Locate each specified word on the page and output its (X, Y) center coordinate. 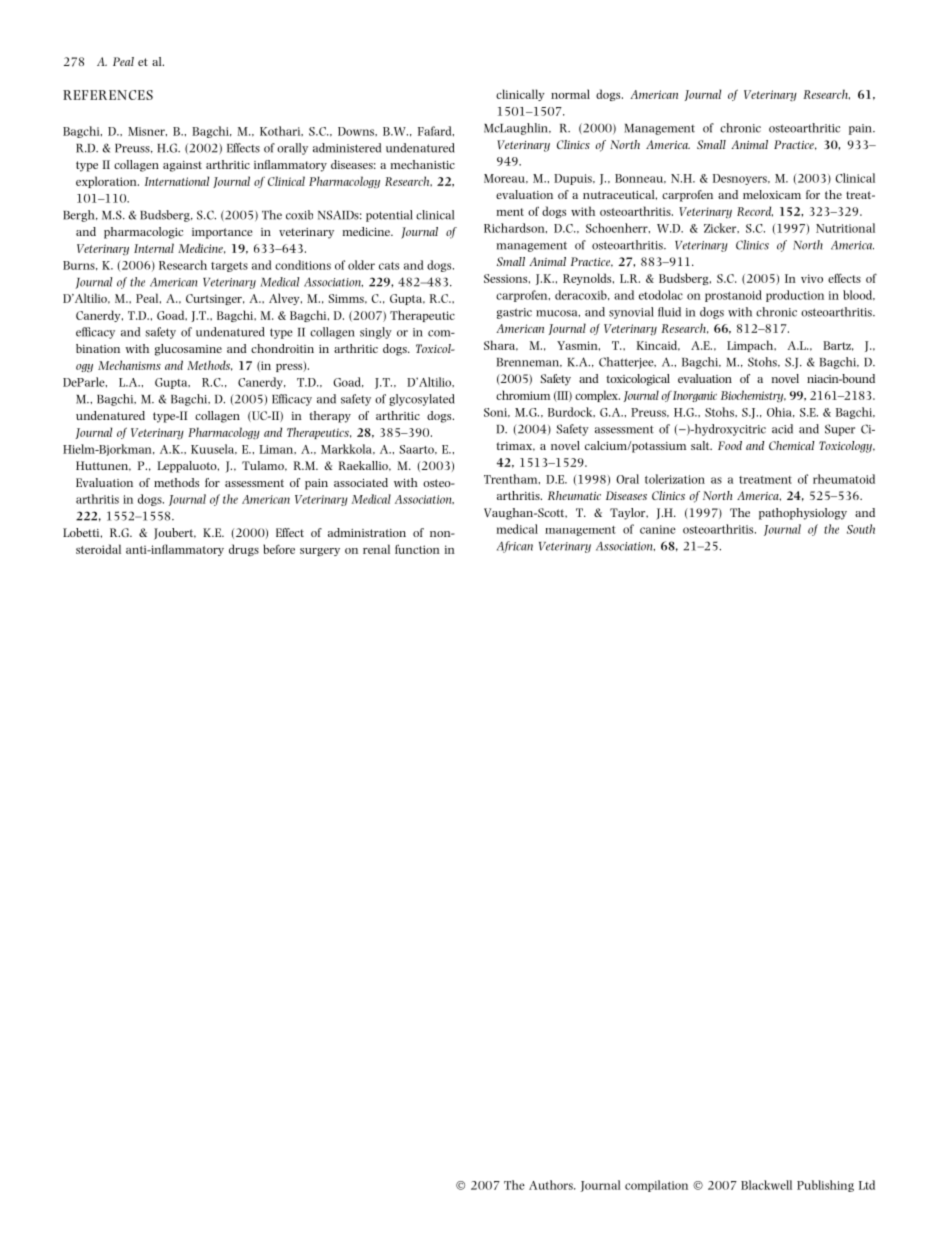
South (861, 529)
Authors (552, 1185)
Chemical (792, 445)
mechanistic (423, 164)
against (182, 166)
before (279, 549)
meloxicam (772, 194)
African (515, 547)
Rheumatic (574, 495)
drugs (244, 550)
